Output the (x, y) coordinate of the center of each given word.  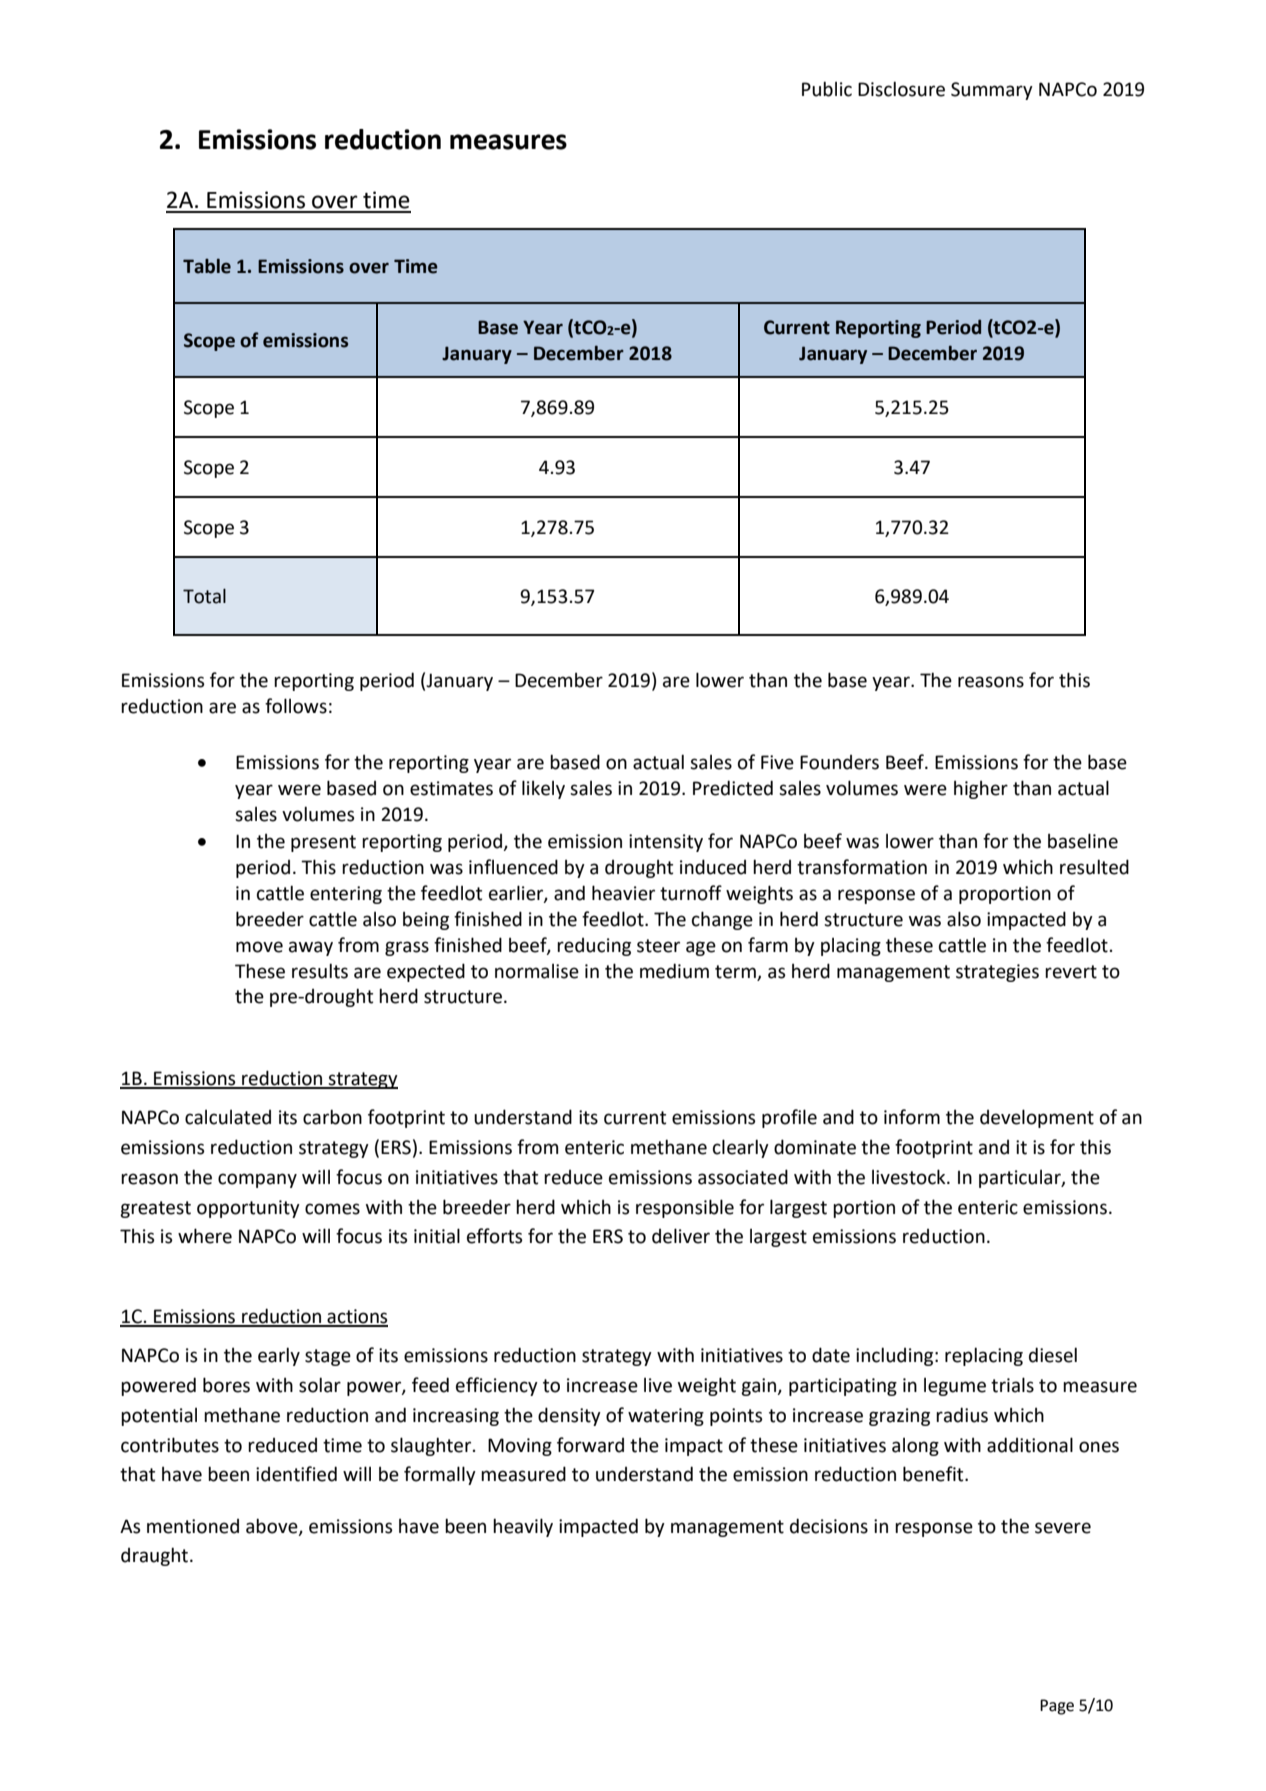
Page (1057, 1707)
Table (207, 266)
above (273, 1526)
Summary (992, 91)
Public (827, 89)
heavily (523, 1527)
